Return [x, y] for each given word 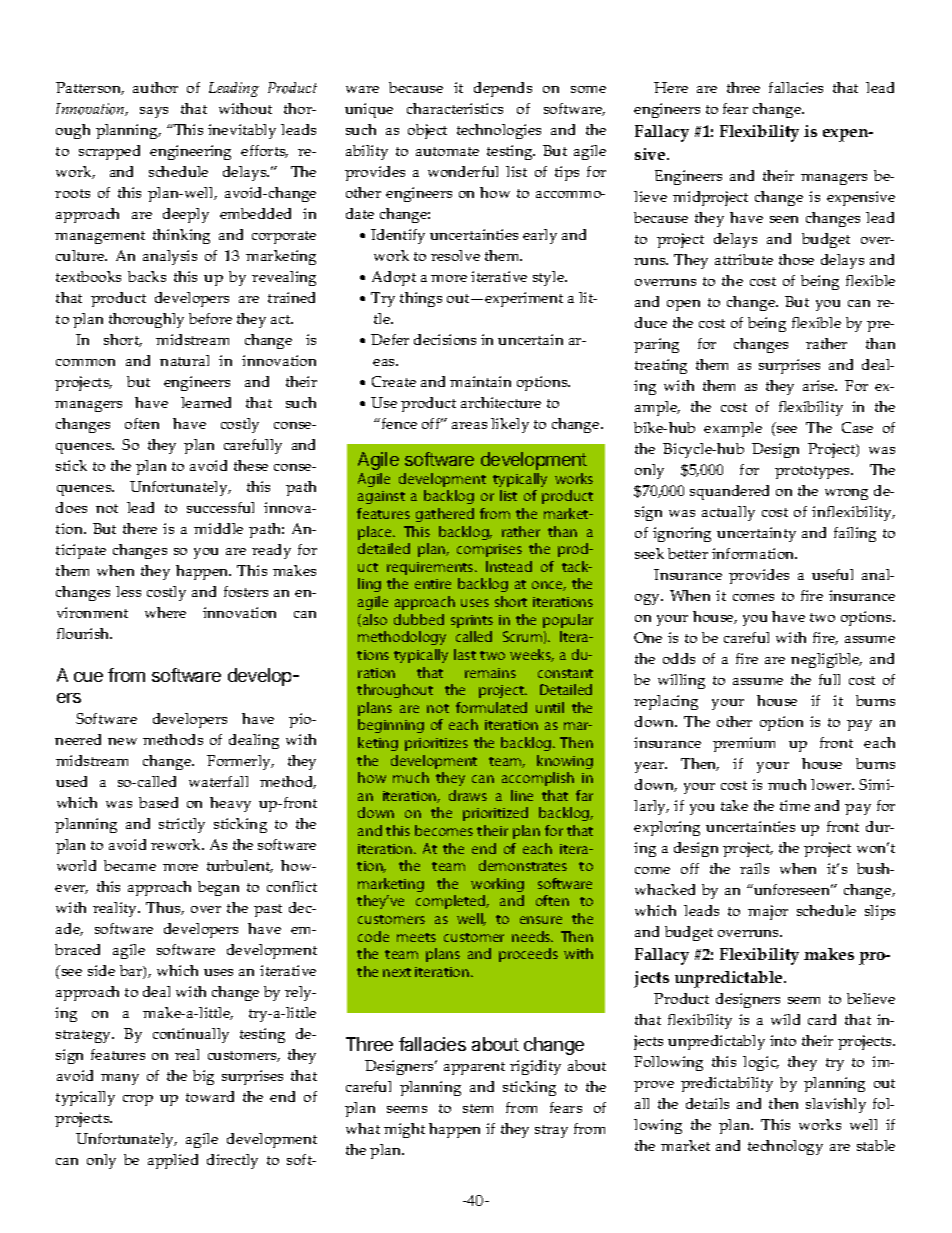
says [154, 112]
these [251, 465]
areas [469, 425]
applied [173, 1161]
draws [468, 795]
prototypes [813, 472]
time [795, 805]
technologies [499, 131]
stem [478, 1108]
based [158, 802]
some [588, 89]
